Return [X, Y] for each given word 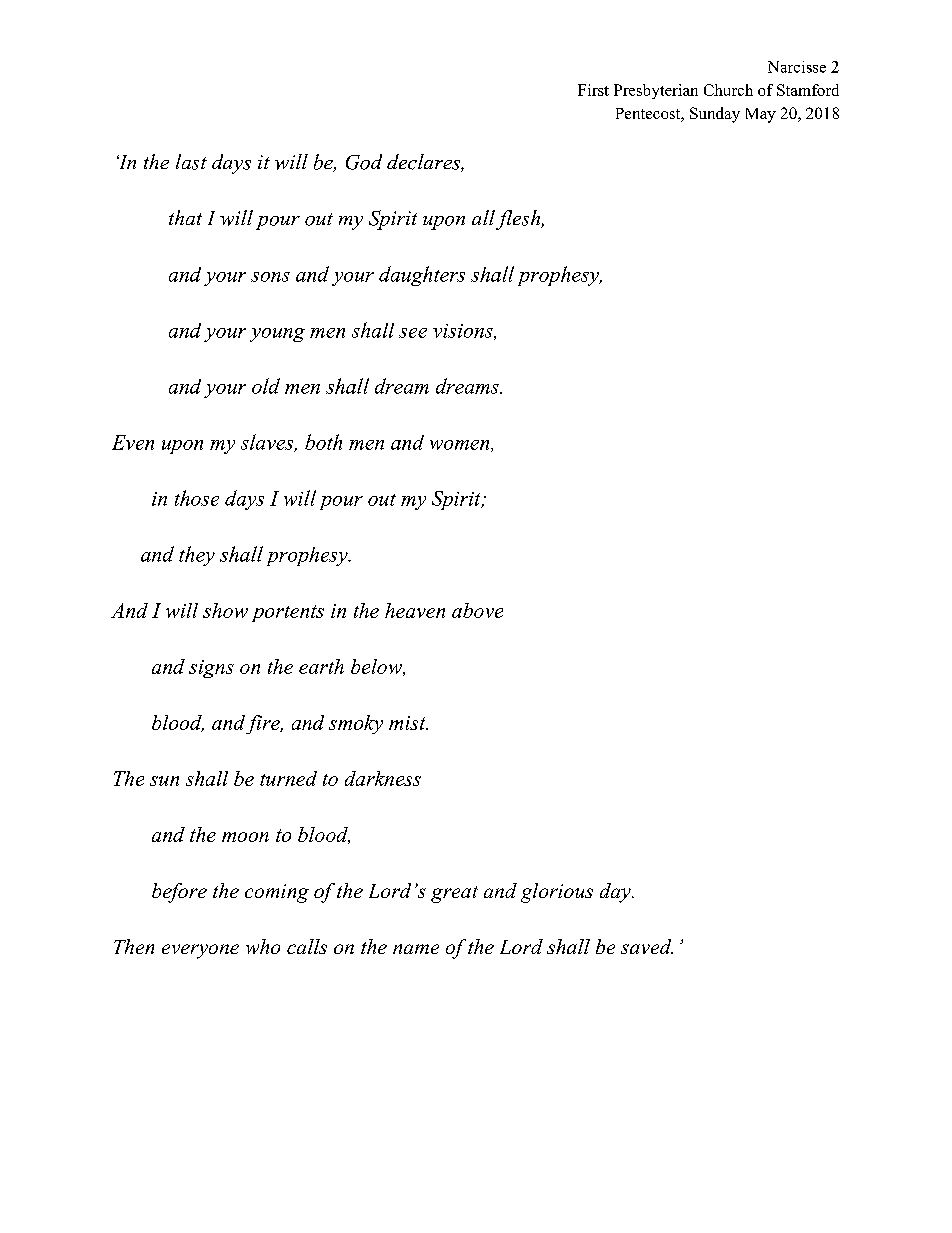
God [364, 162]
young [277, 335]
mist [408, 723]
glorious [557, 893]
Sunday [715, 115]
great [454, 894]
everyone [200, 951]
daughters [422, 276]
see [413, 333]
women [461, 446]
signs [211, 669]
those [197, 498]
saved [647, 946]
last [191, 162]
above [477, 610]
